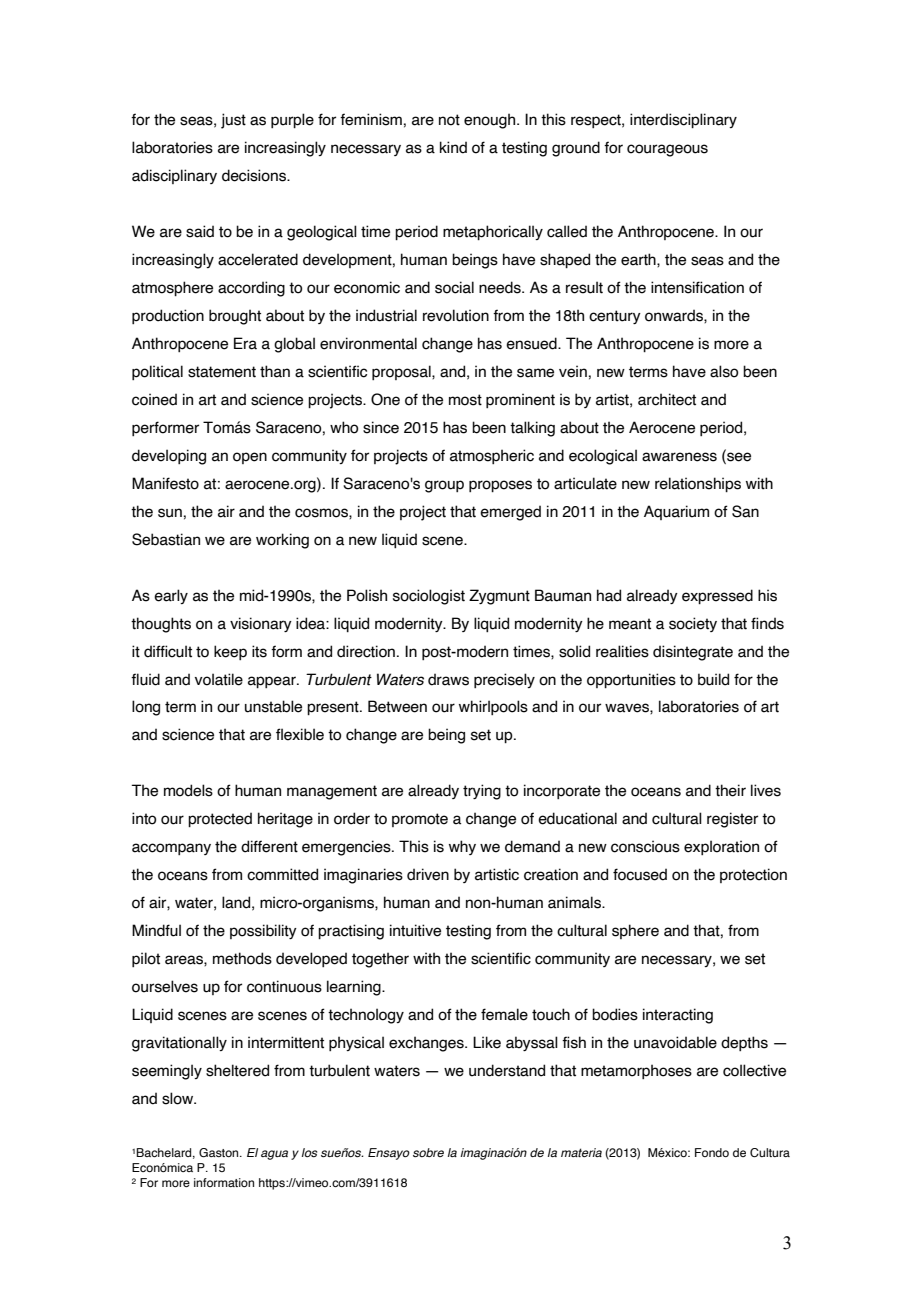  Describe the element at coordinates (667, 399) in the document. I see `architect` at that location.
